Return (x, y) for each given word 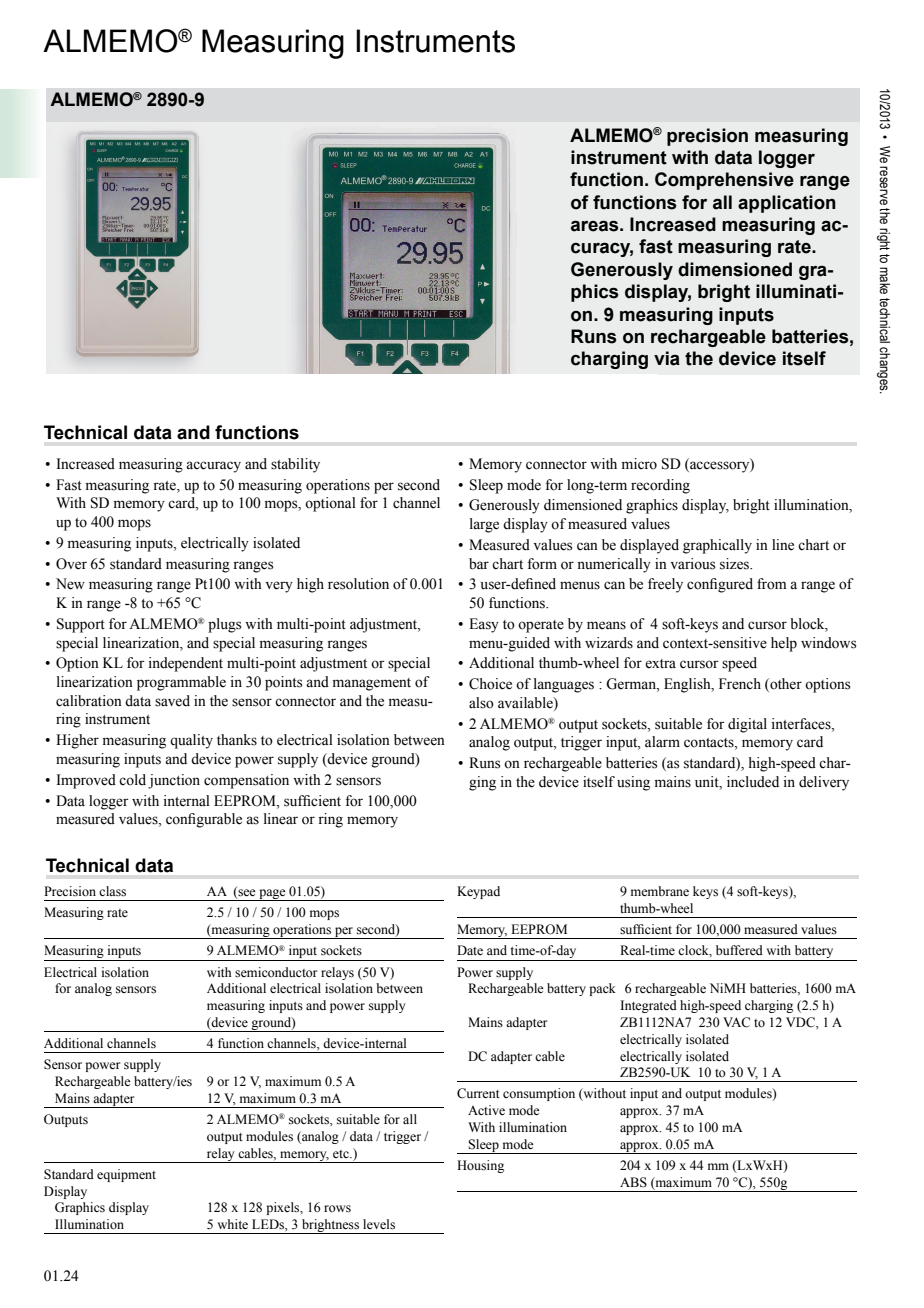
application (787, 204)
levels (379, 1224)
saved (172, 701)
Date (470, 950)
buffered (739, 950)
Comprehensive (724, 181)
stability (295, 465)
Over (71, 564)
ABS (633, 1182)
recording (660, 486)
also (481, 703)
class (112, 891)
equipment (126, 1175)
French (740, 684)
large (484, 525)
